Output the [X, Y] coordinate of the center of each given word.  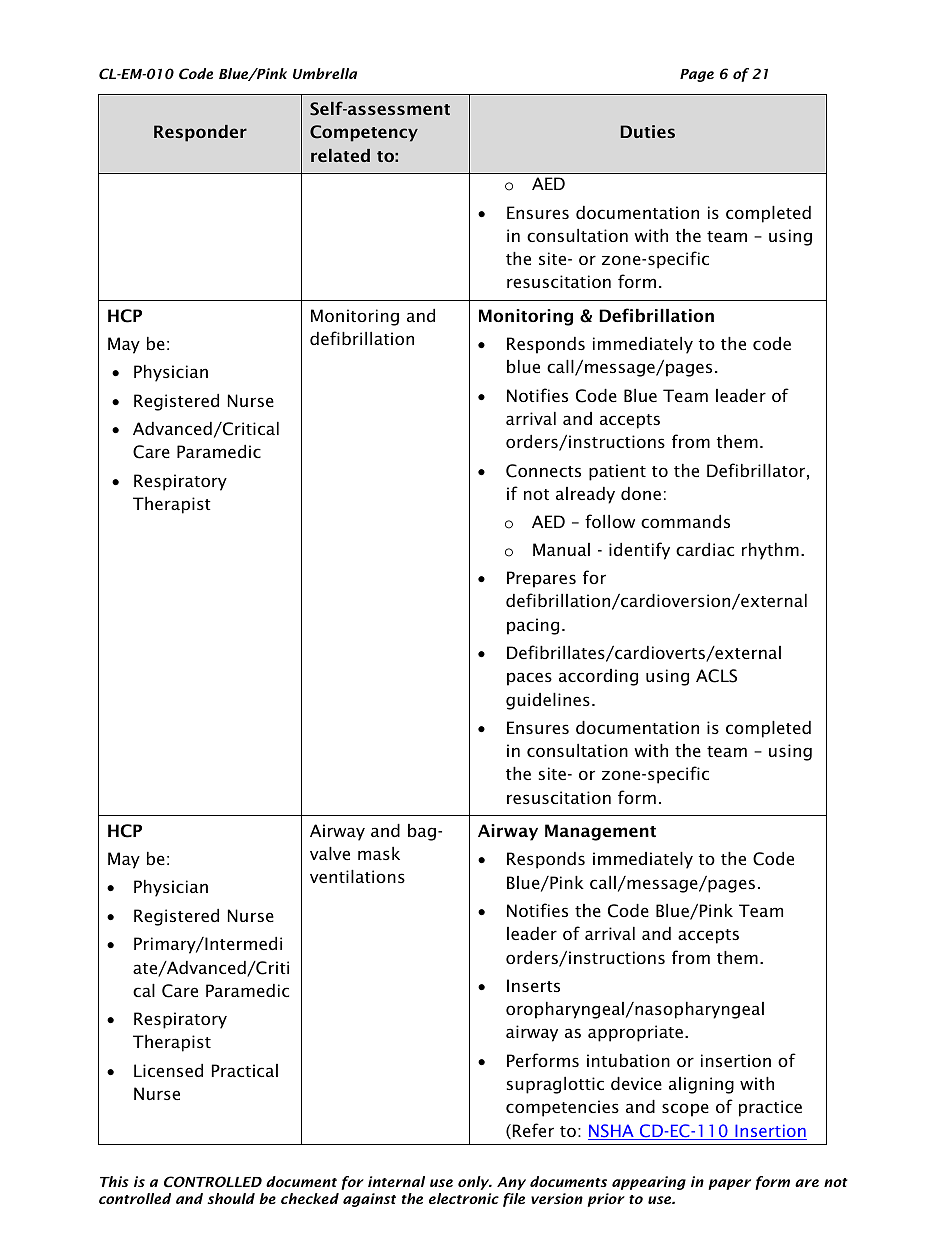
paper [729, 1184]
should [231, 1198]
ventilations [357, 876]
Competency [364, 133]
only [475, 1183]
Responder [200, 133]
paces [529, 679]
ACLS [716, 676]
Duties [648, 131]
